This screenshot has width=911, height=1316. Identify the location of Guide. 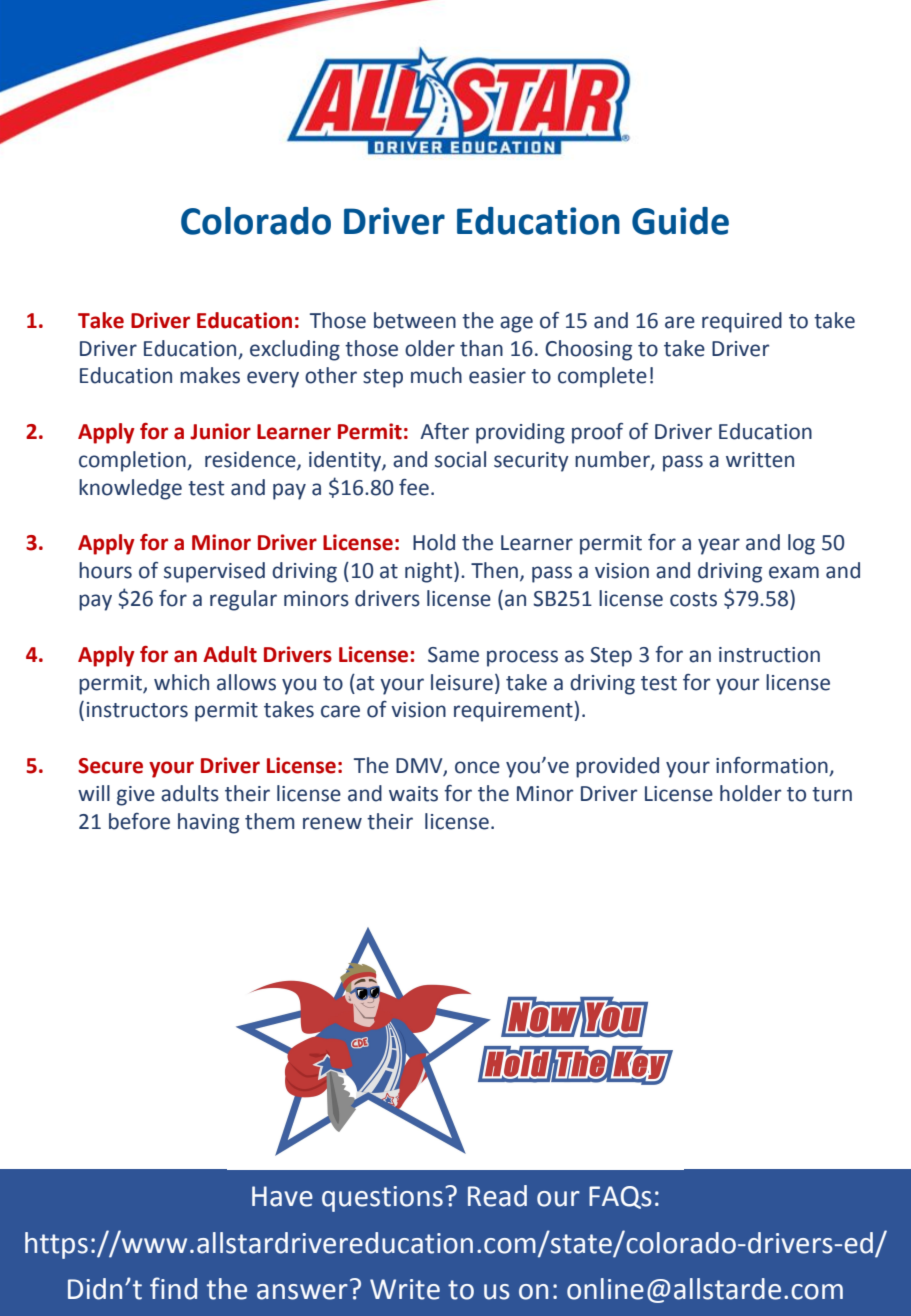
(680, 221).
